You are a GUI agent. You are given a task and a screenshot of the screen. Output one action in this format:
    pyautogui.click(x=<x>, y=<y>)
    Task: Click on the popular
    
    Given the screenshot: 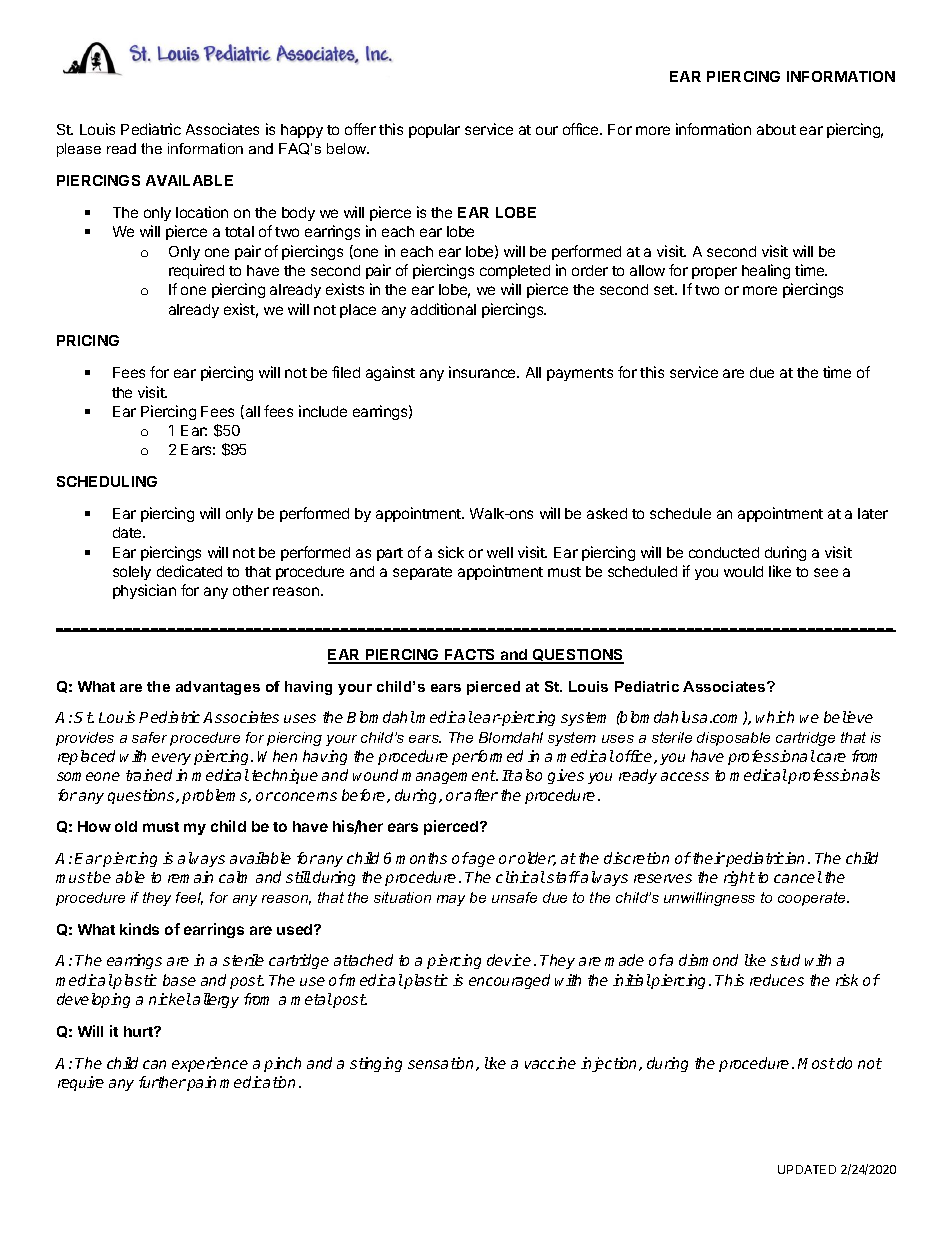 What is the action you would take?
    pyautogui.click(x=434, y=131)
